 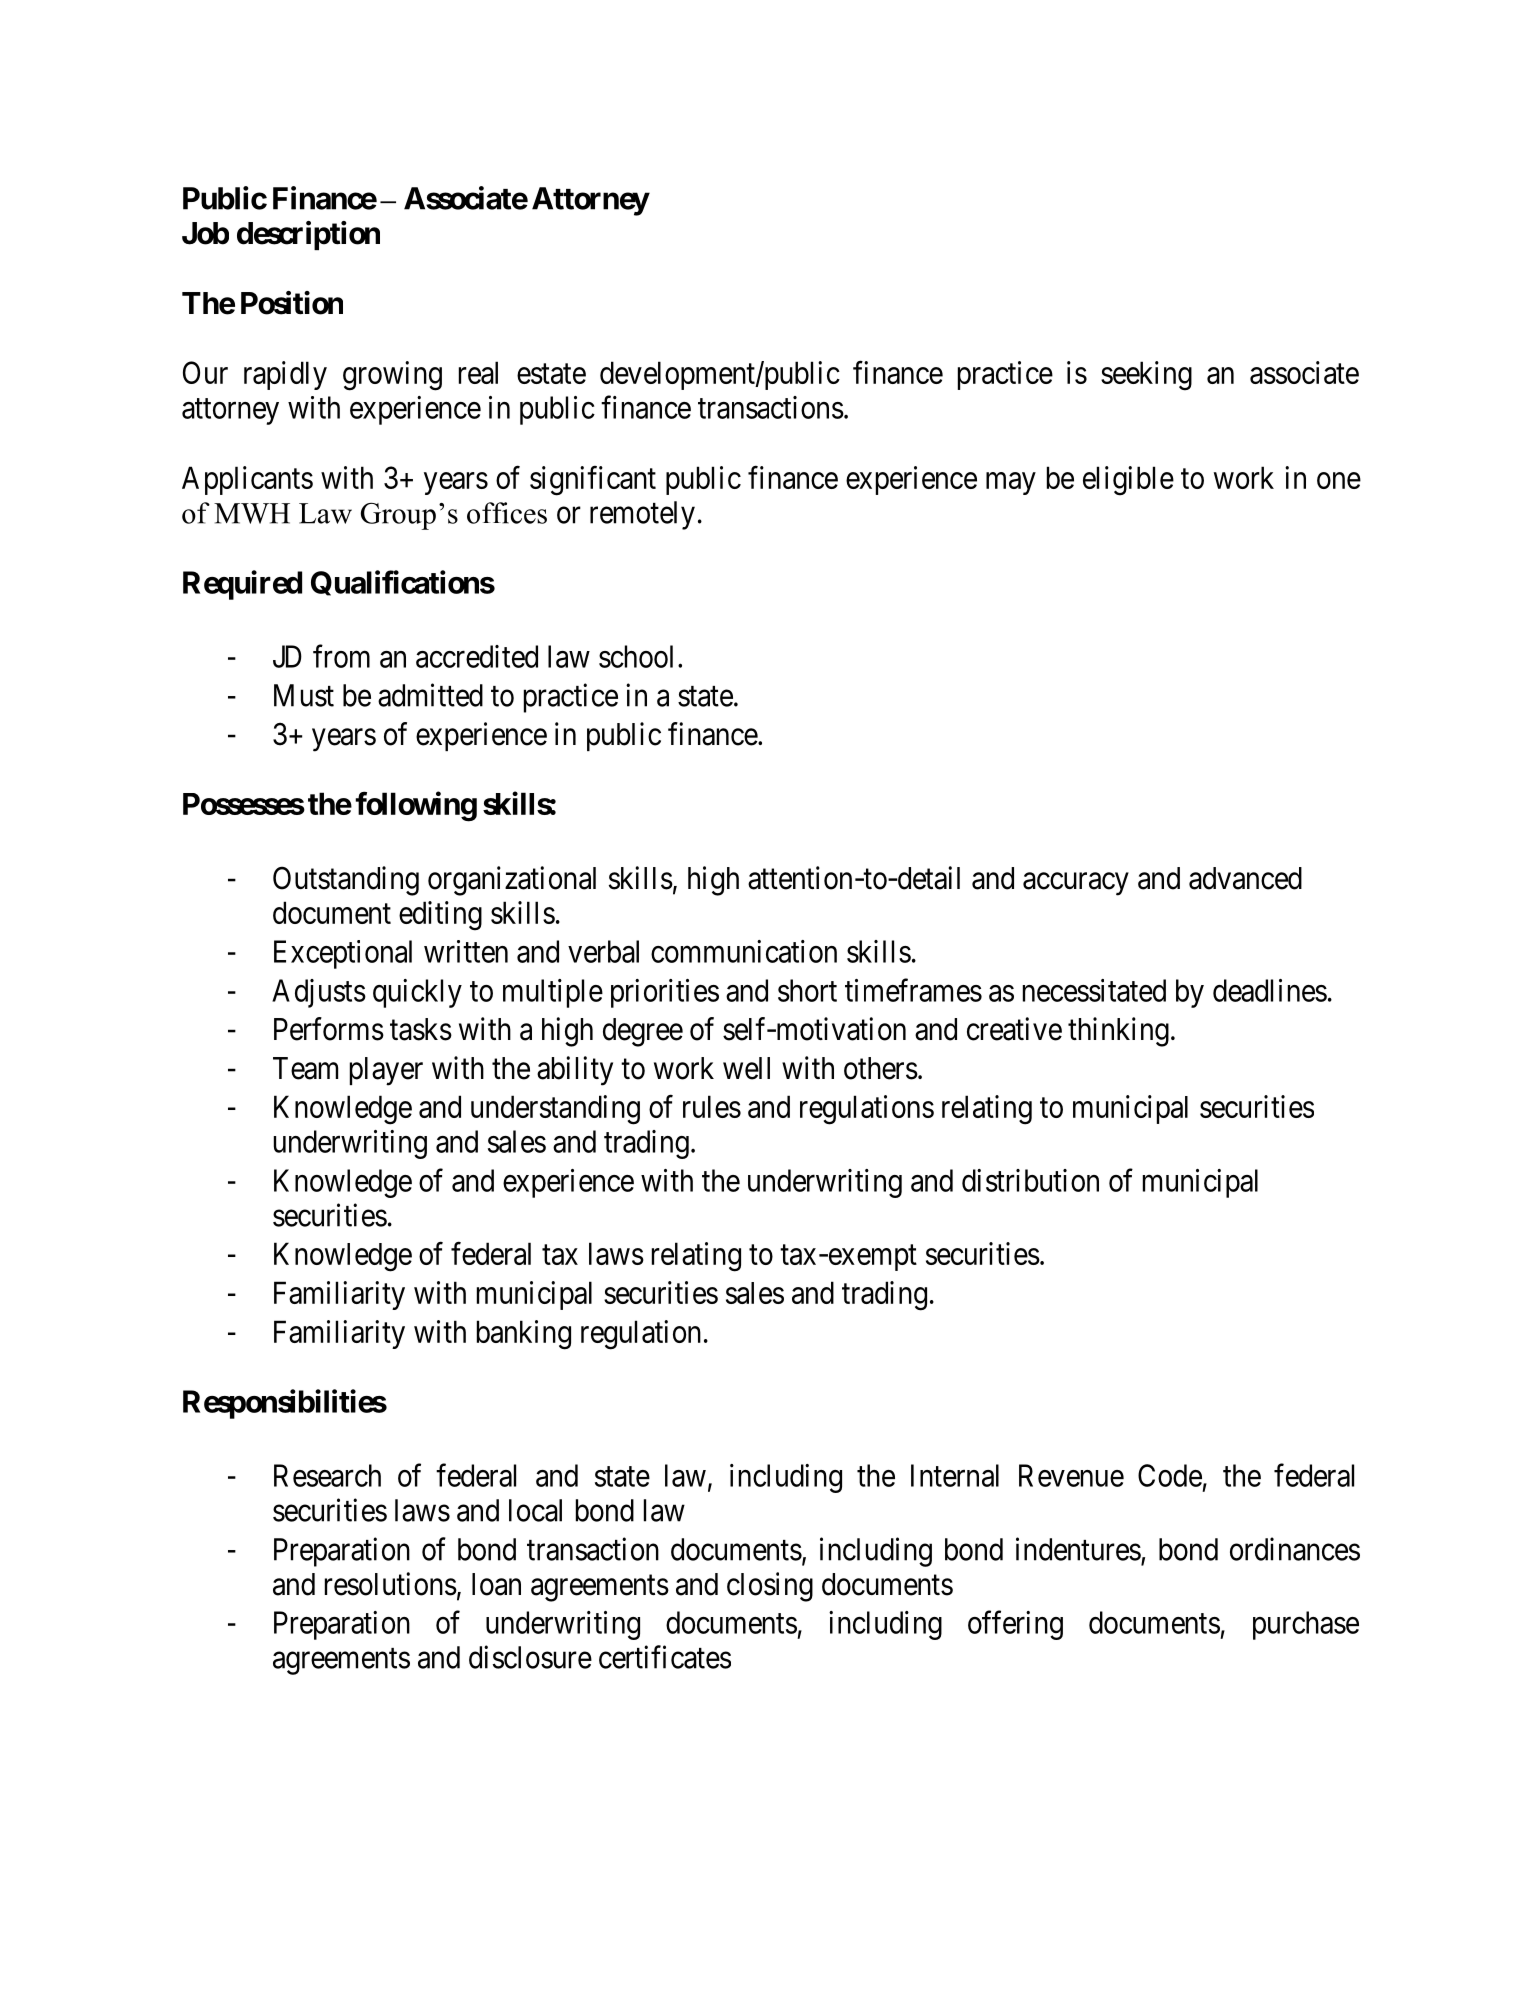 I want to click on real, so click(x=478, y=372).
